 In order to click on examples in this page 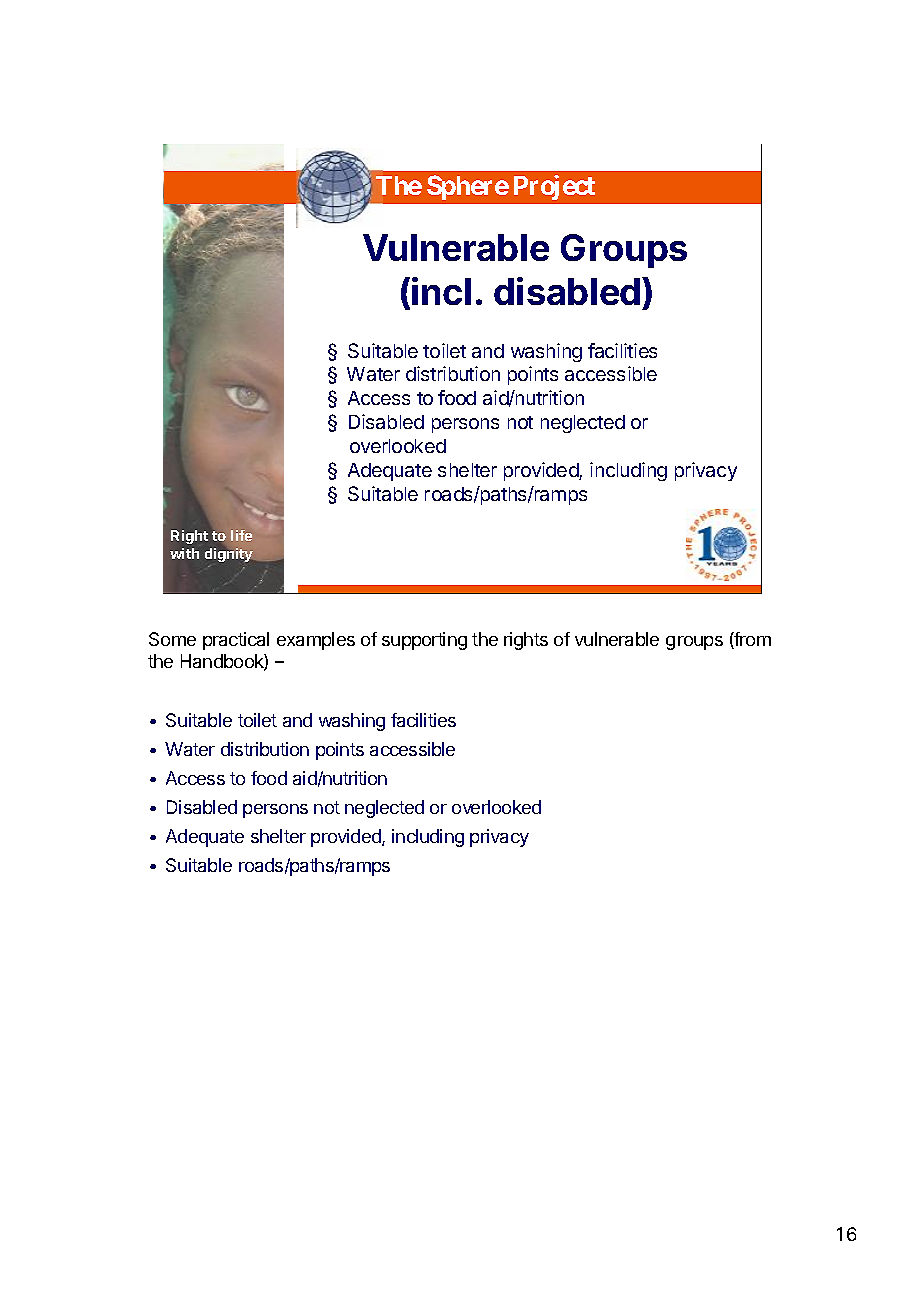, I will do `click(316, 641)`.
